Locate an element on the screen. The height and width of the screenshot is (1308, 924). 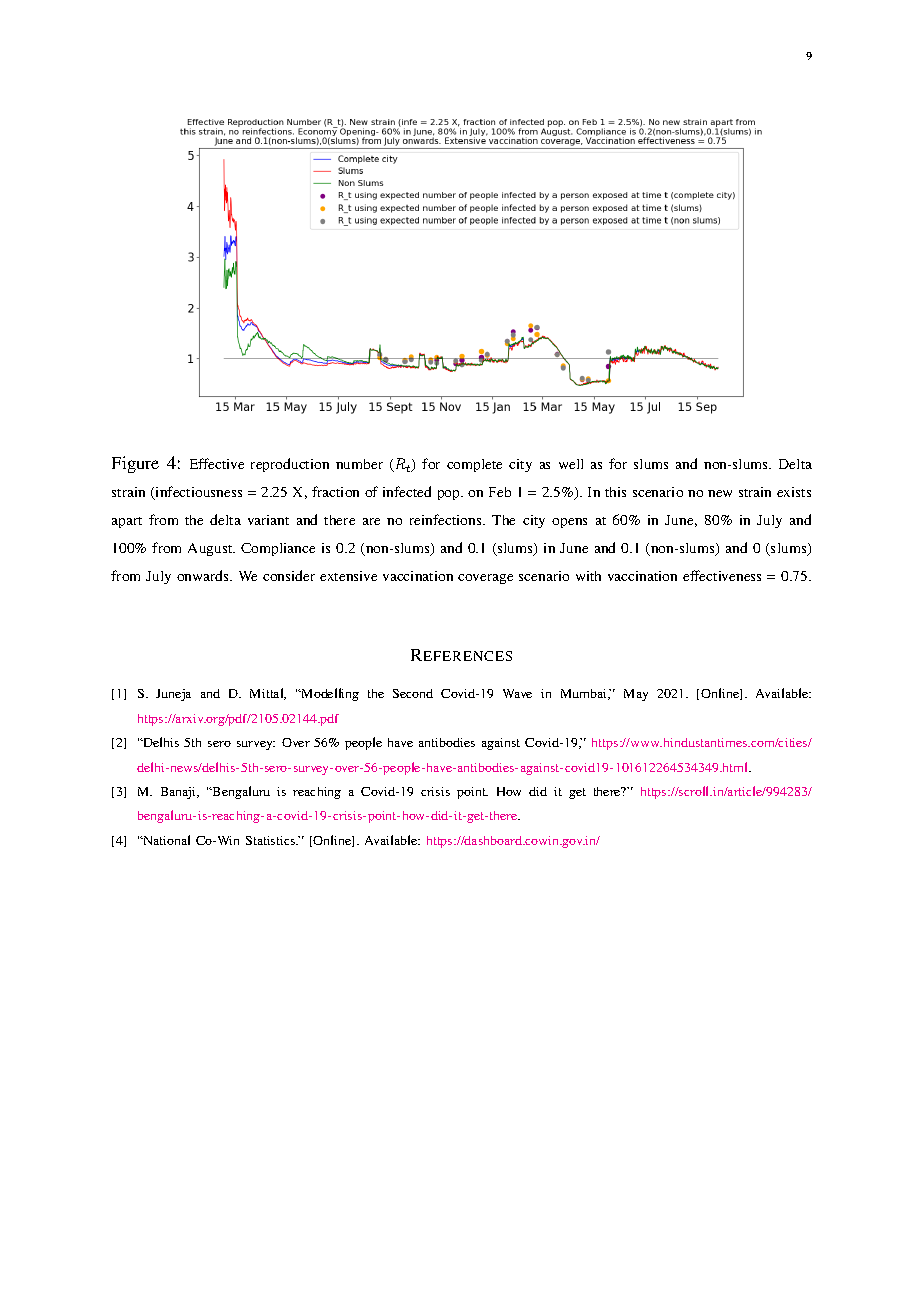
Mumbai is located at coordinates (585, 694).
